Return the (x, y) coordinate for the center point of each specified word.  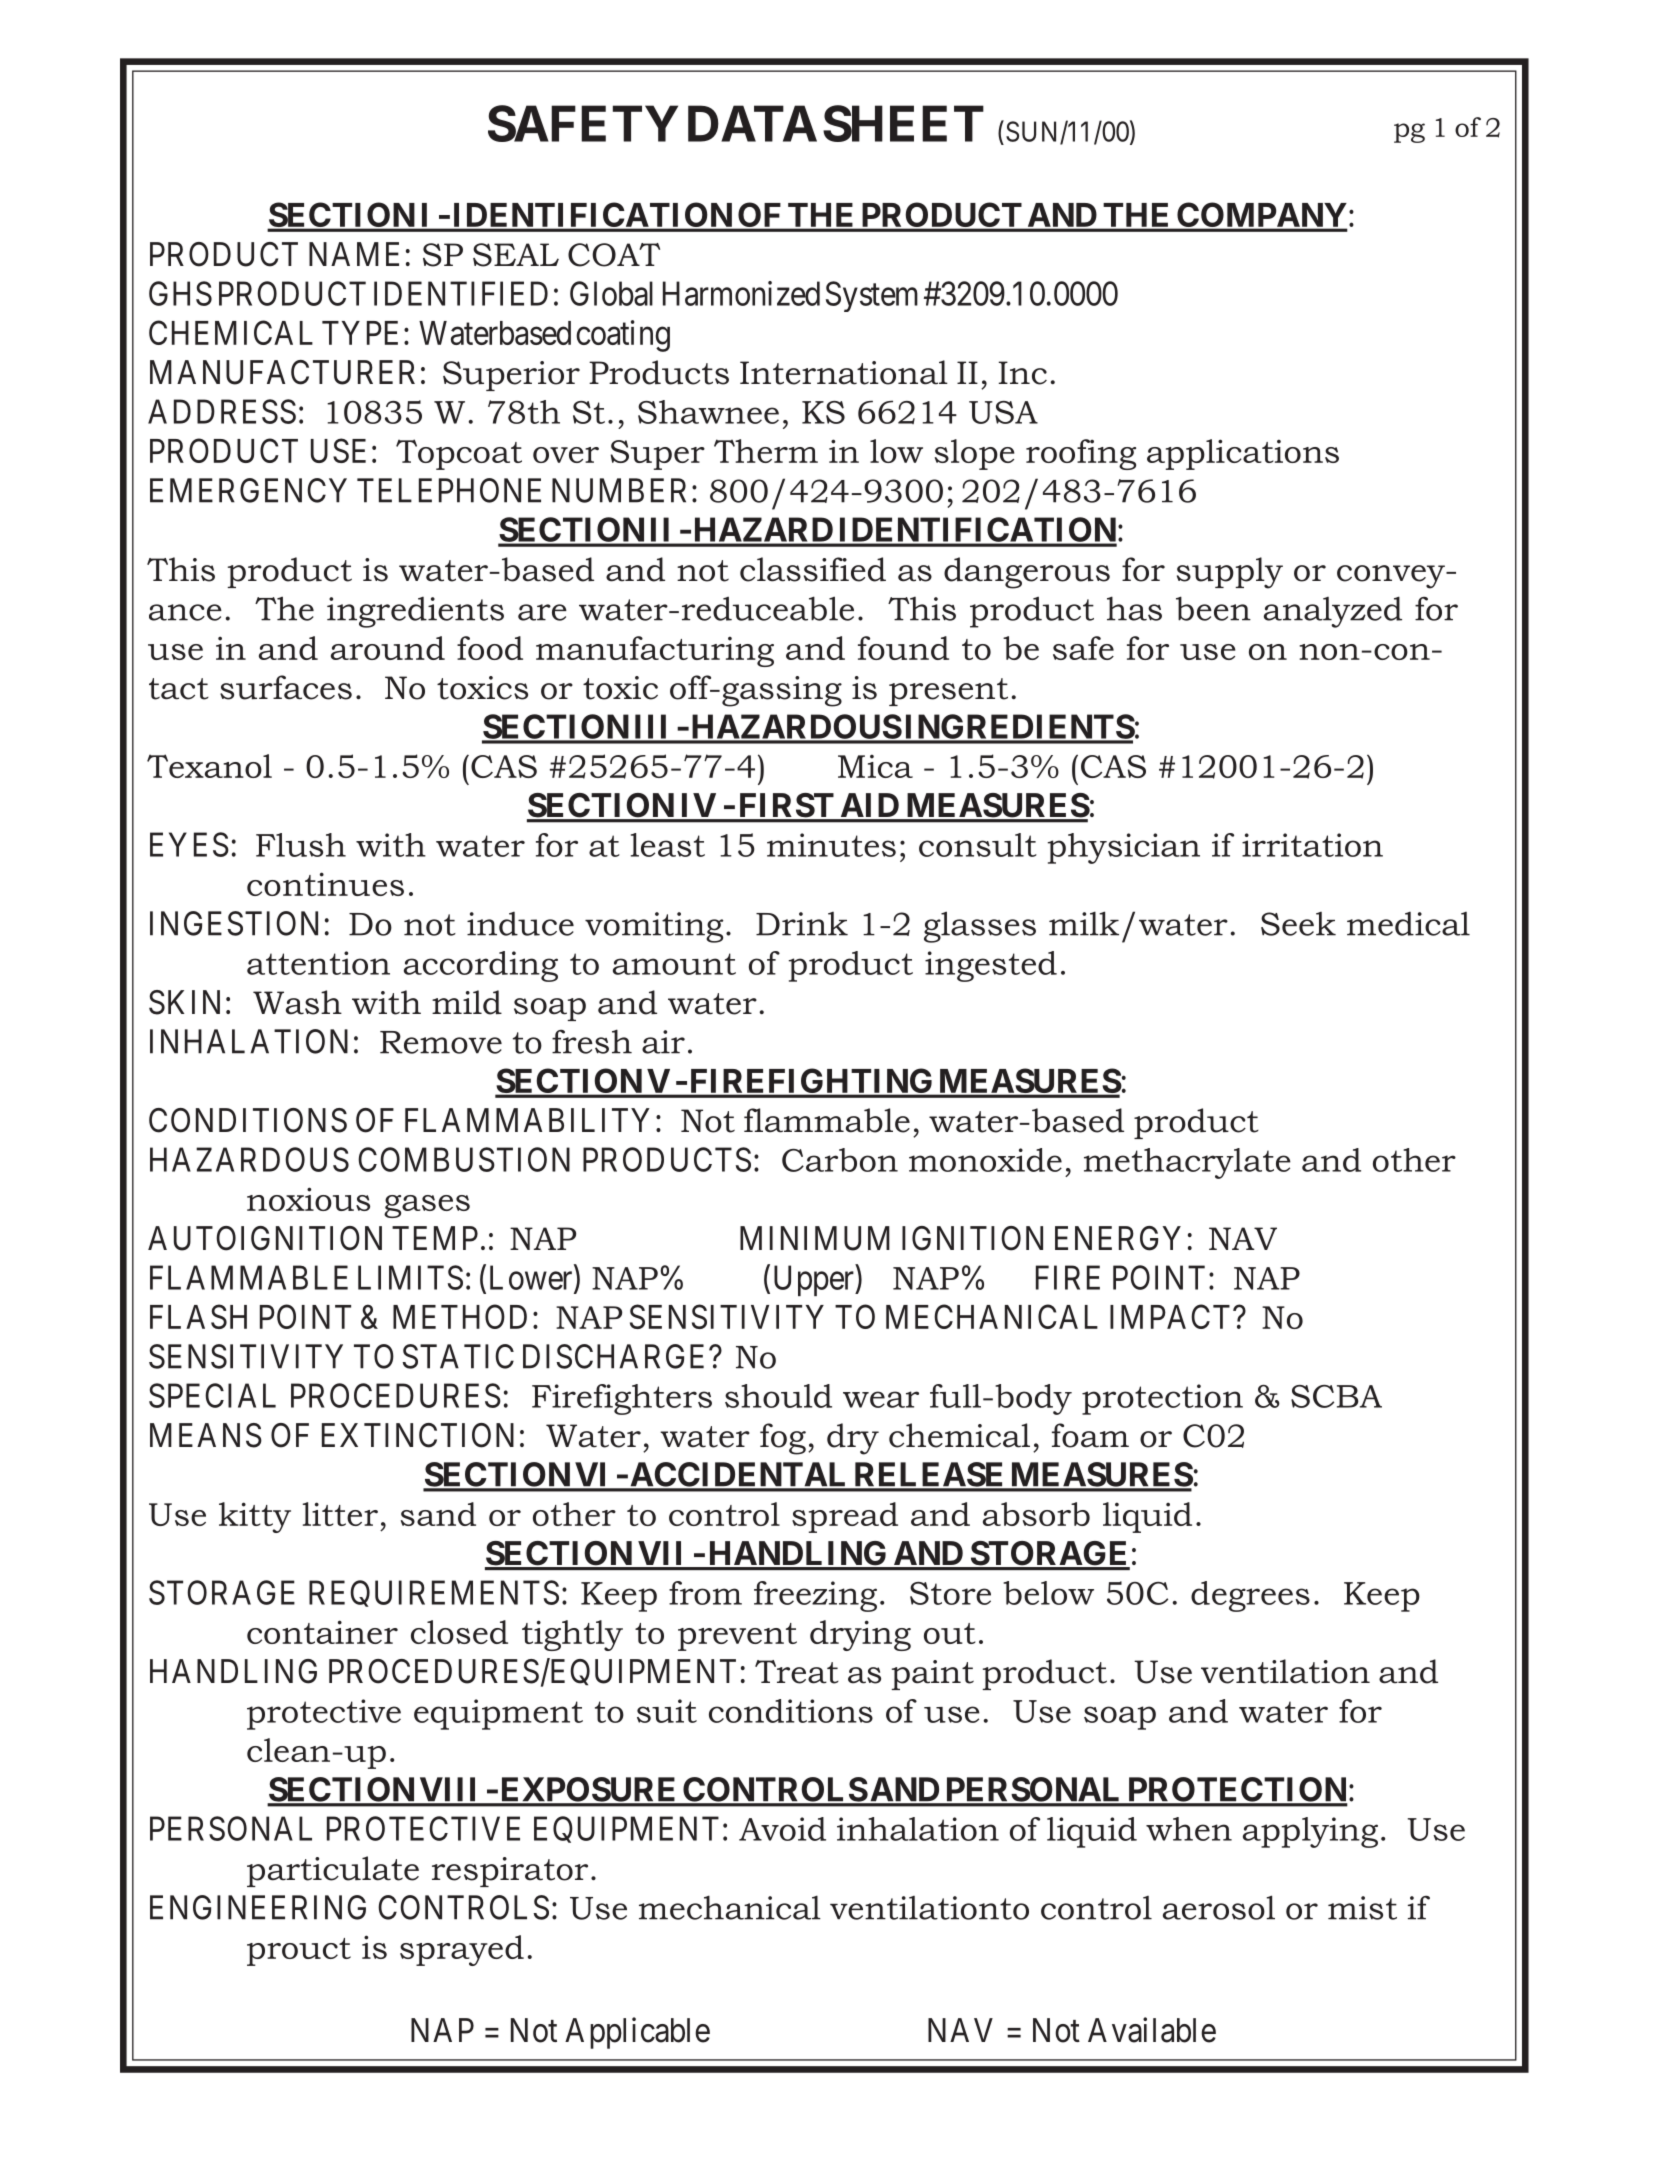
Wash (297, 1002)
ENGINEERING (258, 1907)
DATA (752, 123)
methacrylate (1187, 1163)
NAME (354, 254)
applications (1243, 454)
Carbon (840, 1160)
